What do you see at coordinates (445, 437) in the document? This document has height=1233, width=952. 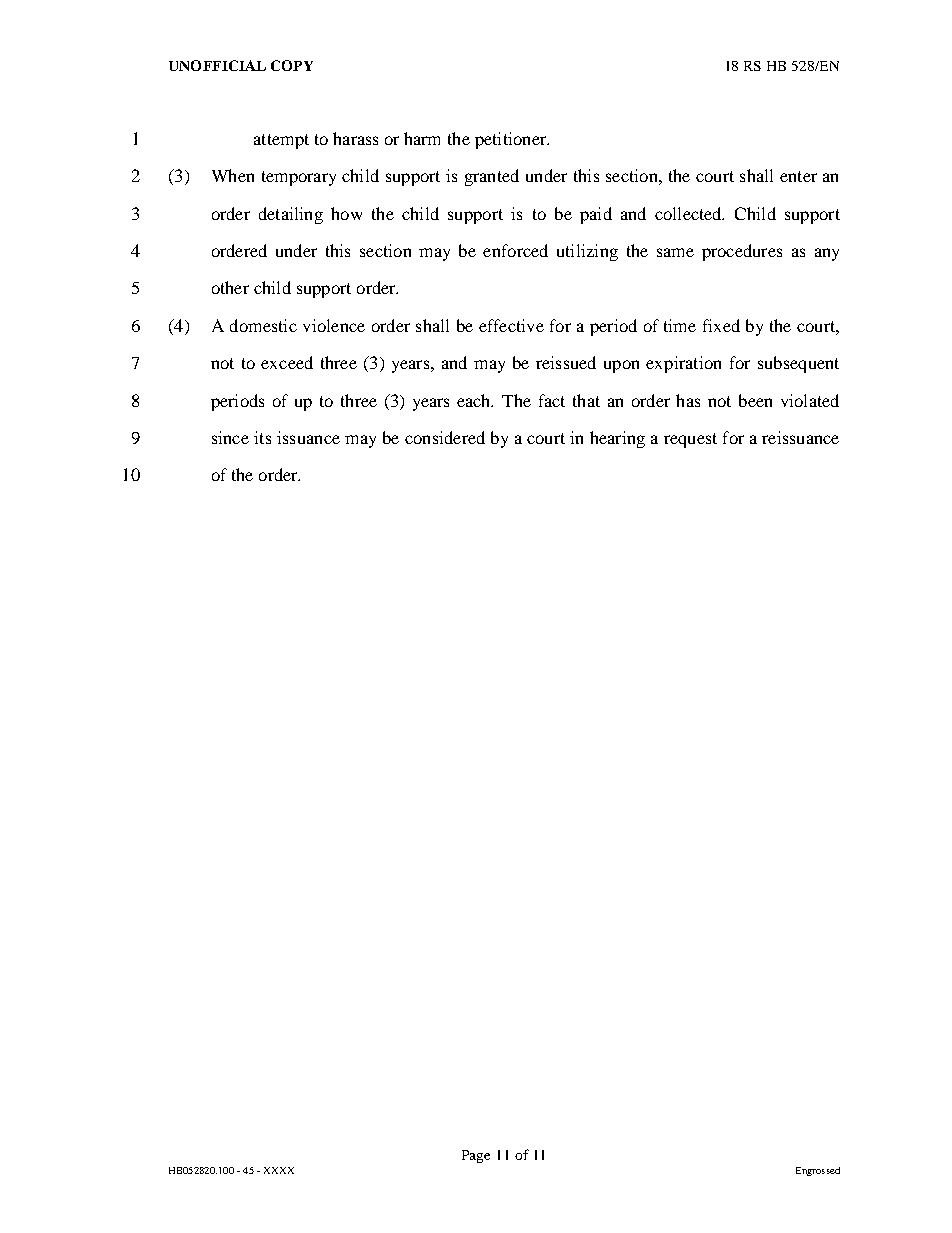 I see `considered` at bounding box center [445, 437].
